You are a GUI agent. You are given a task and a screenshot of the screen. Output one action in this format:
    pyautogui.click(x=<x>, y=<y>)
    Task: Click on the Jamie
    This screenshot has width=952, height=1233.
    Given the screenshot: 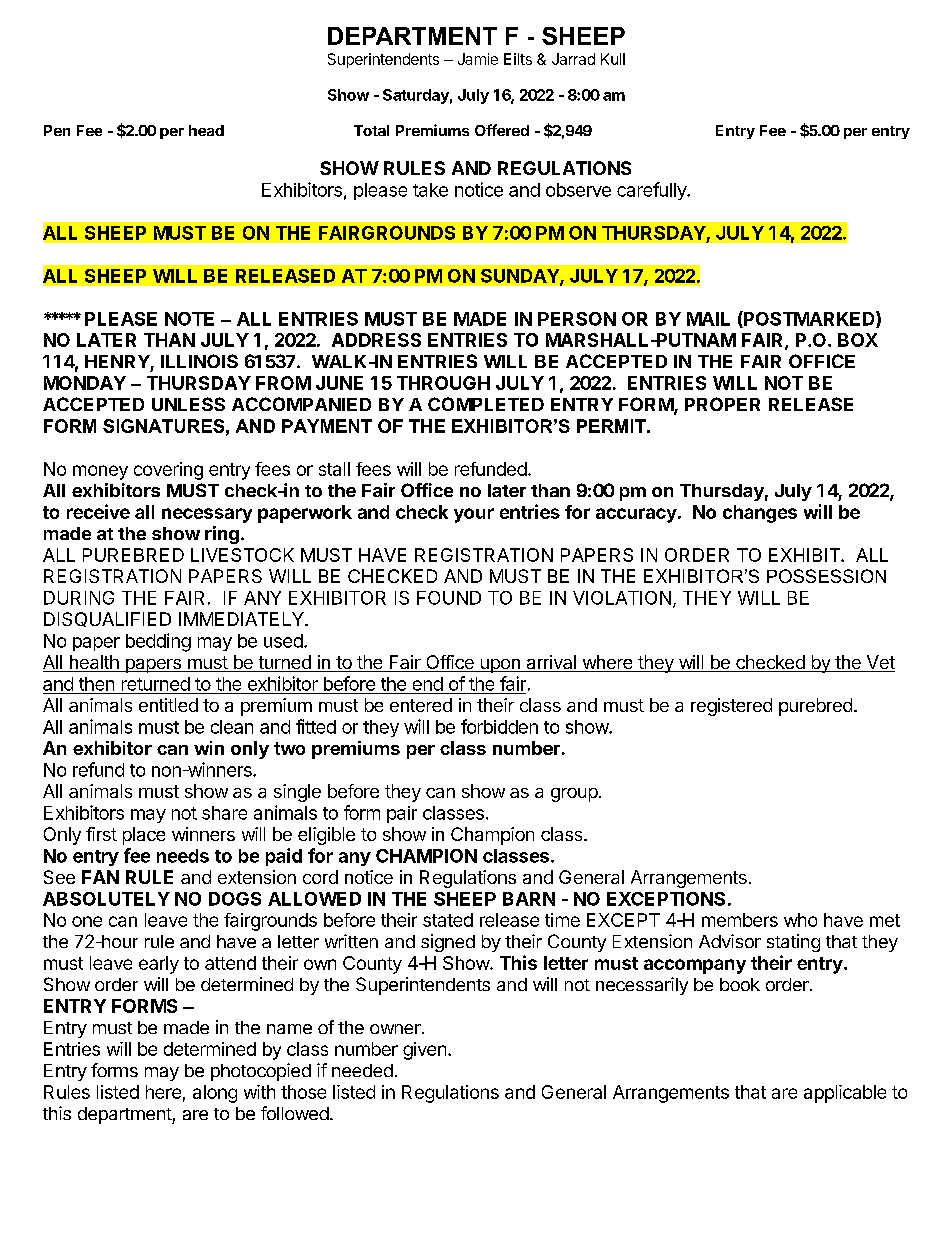 What is the action you would take?
    pyautogui.click(x=478, y=59)
